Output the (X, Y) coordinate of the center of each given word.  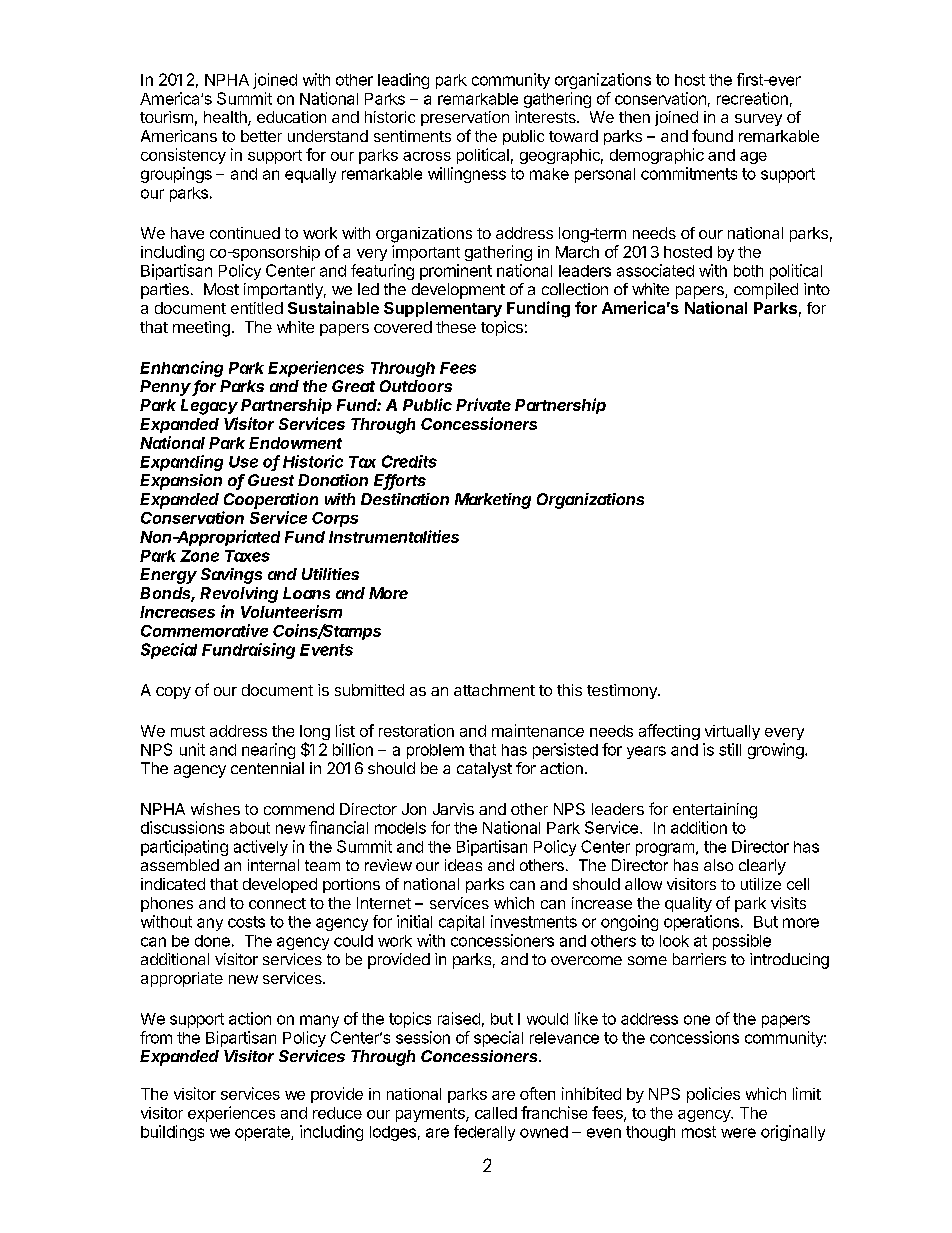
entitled (257, 308)
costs (246, 922)
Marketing (493, 501)
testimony (623, 691)
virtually (732, 732)
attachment (494, 690)
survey (758, 120)
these (456, 327)
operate (263, 1133)
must (188, 731)
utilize (761, 884)
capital (461, 923)
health (226, 118)
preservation (465, 118)
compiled (766, 291)
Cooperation (271, 501)
